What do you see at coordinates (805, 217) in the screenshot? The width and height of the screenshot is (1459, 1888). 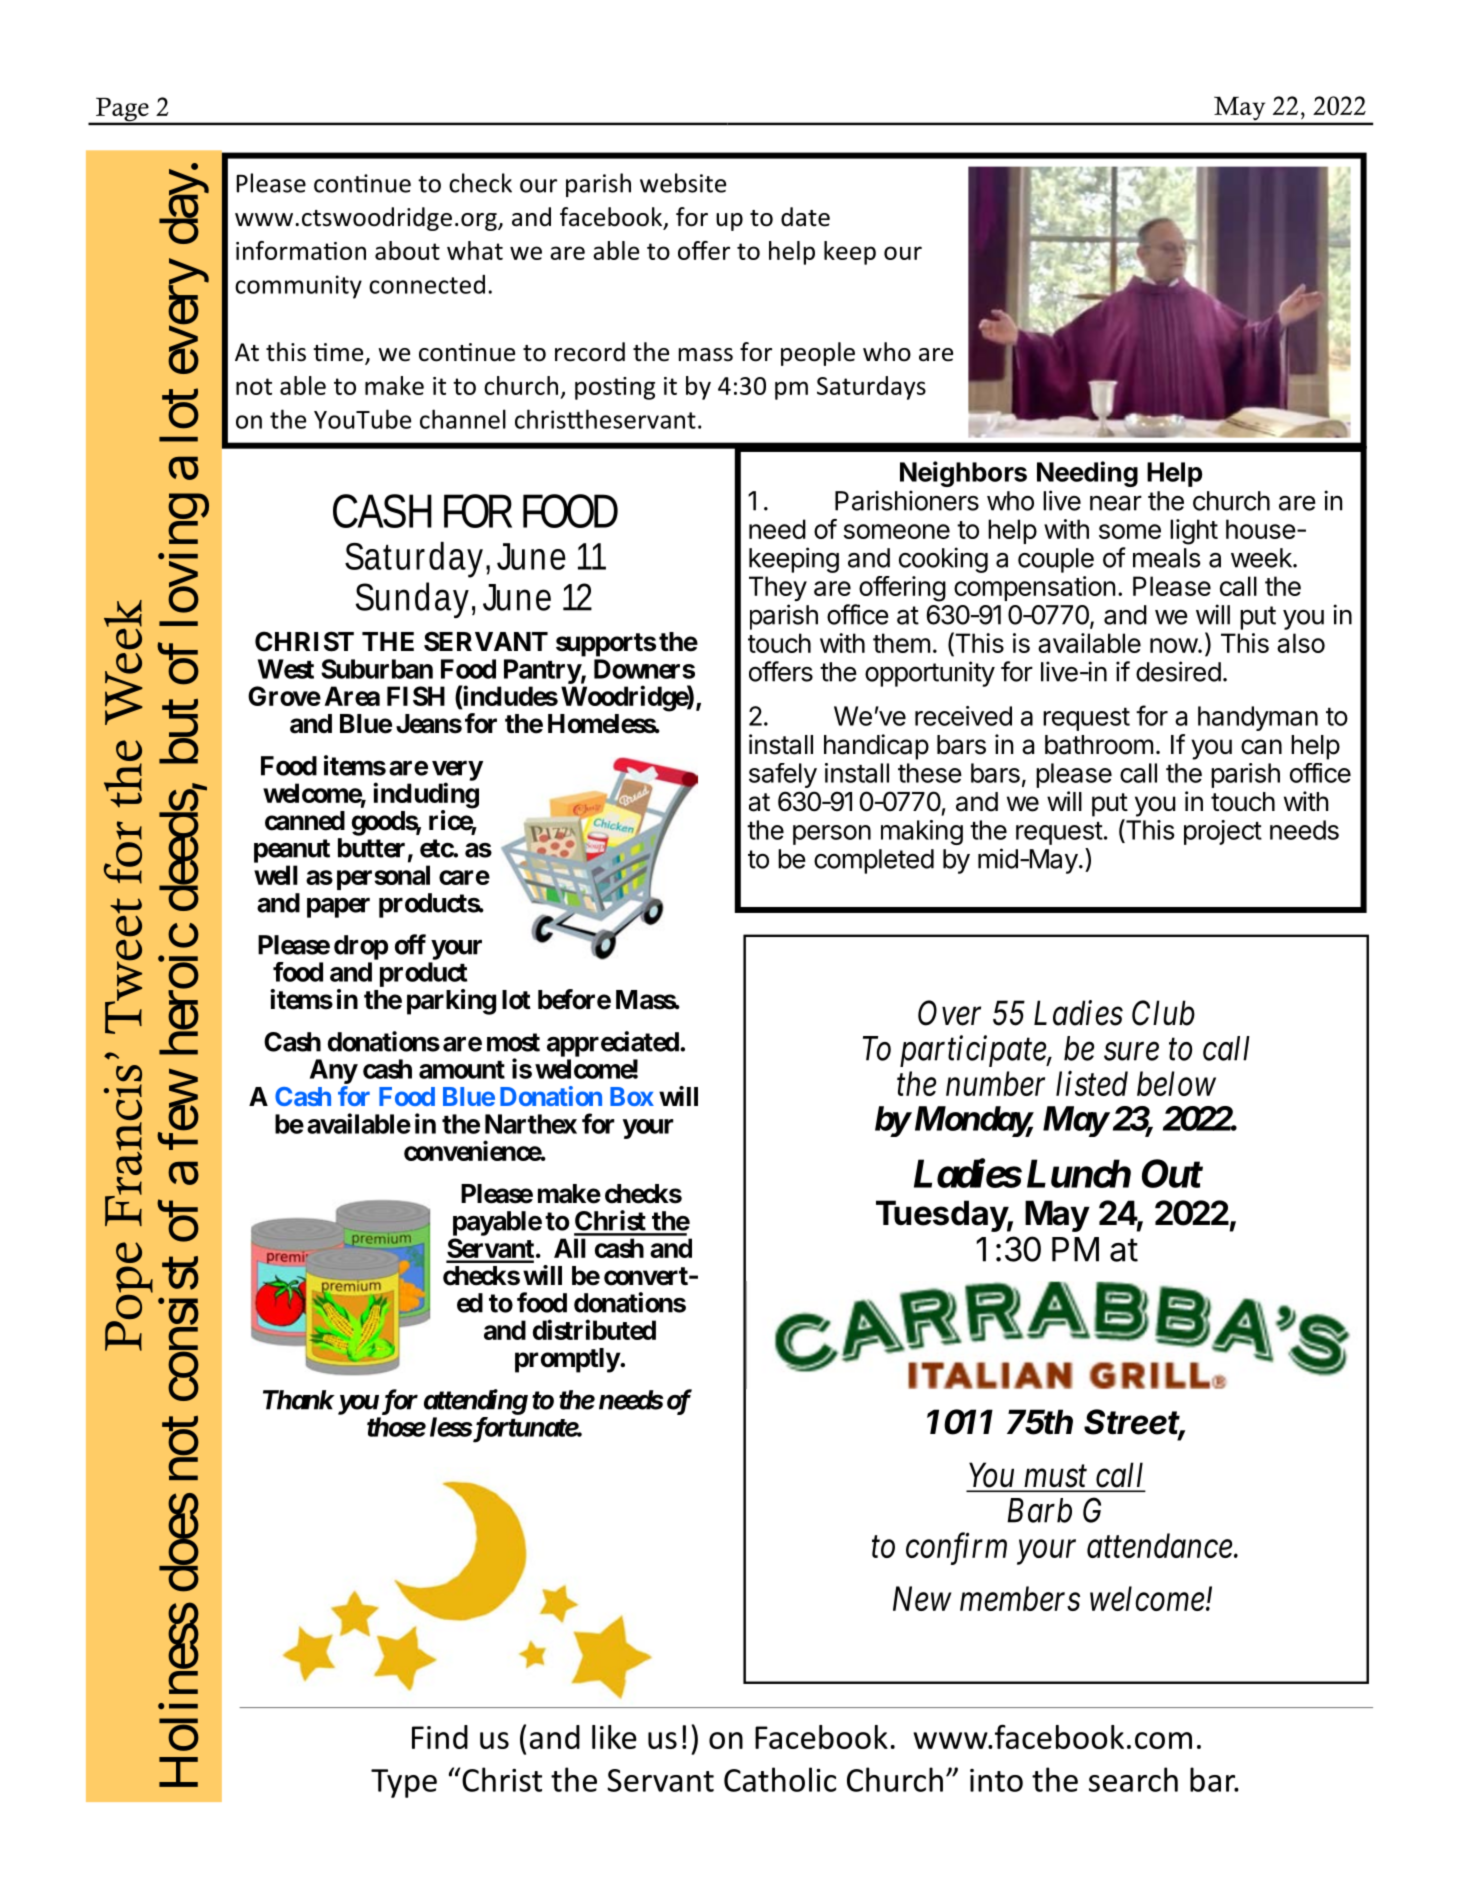 I see `date` at bounding box center [805, 217].
